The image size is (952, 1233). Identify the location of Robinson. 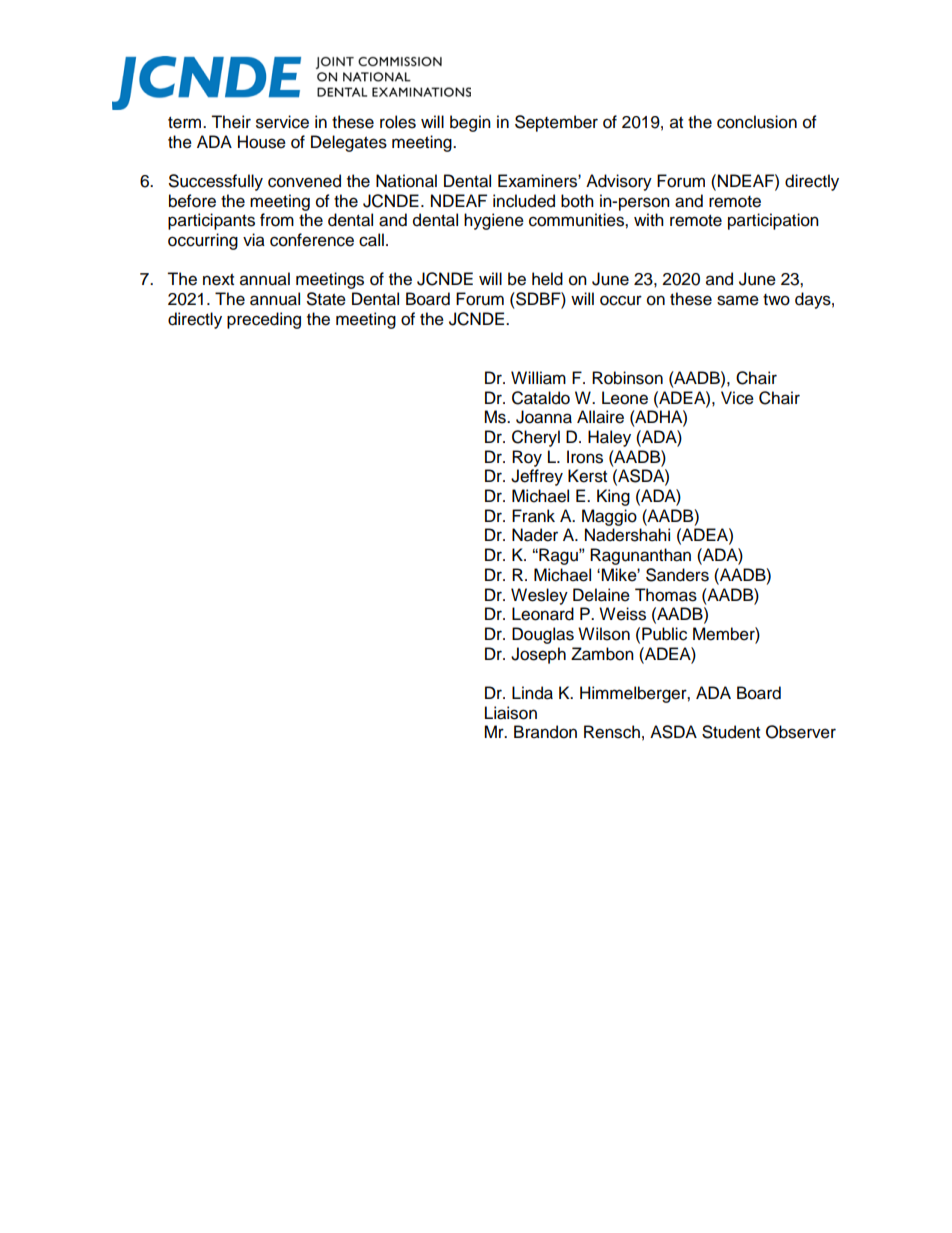
(627, 378).
